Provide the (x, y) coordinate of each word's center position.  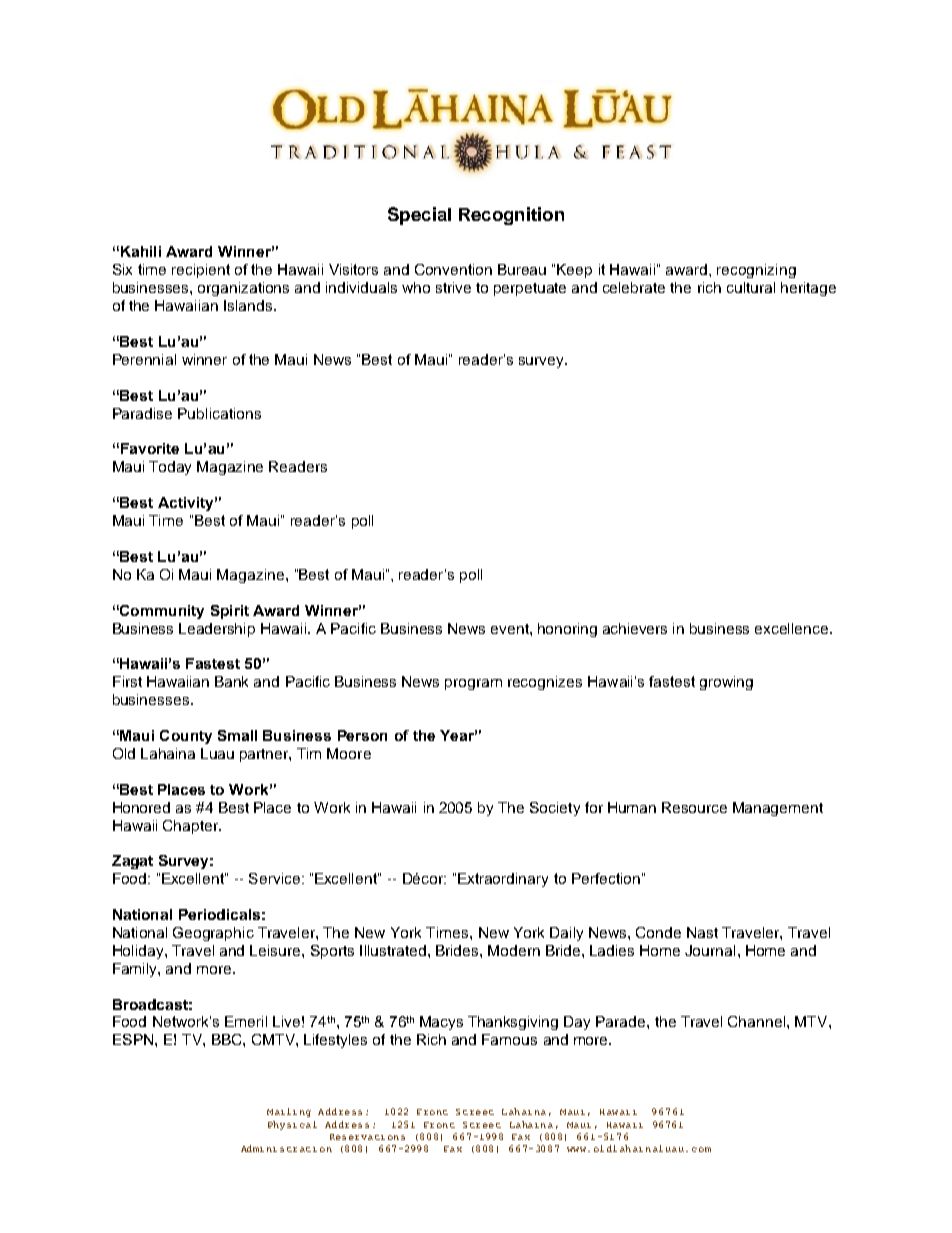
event (511, 629)
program (473, 684)
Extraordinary (503, 880)
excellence (793, 628)
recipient (201, 271)
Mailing (289, 1112)
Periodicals (219, 914)
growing (726, 683)
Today (170, 468)
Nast (702, 932)
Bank (231, 681)
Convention (453, 269)
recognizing (756, 271)
